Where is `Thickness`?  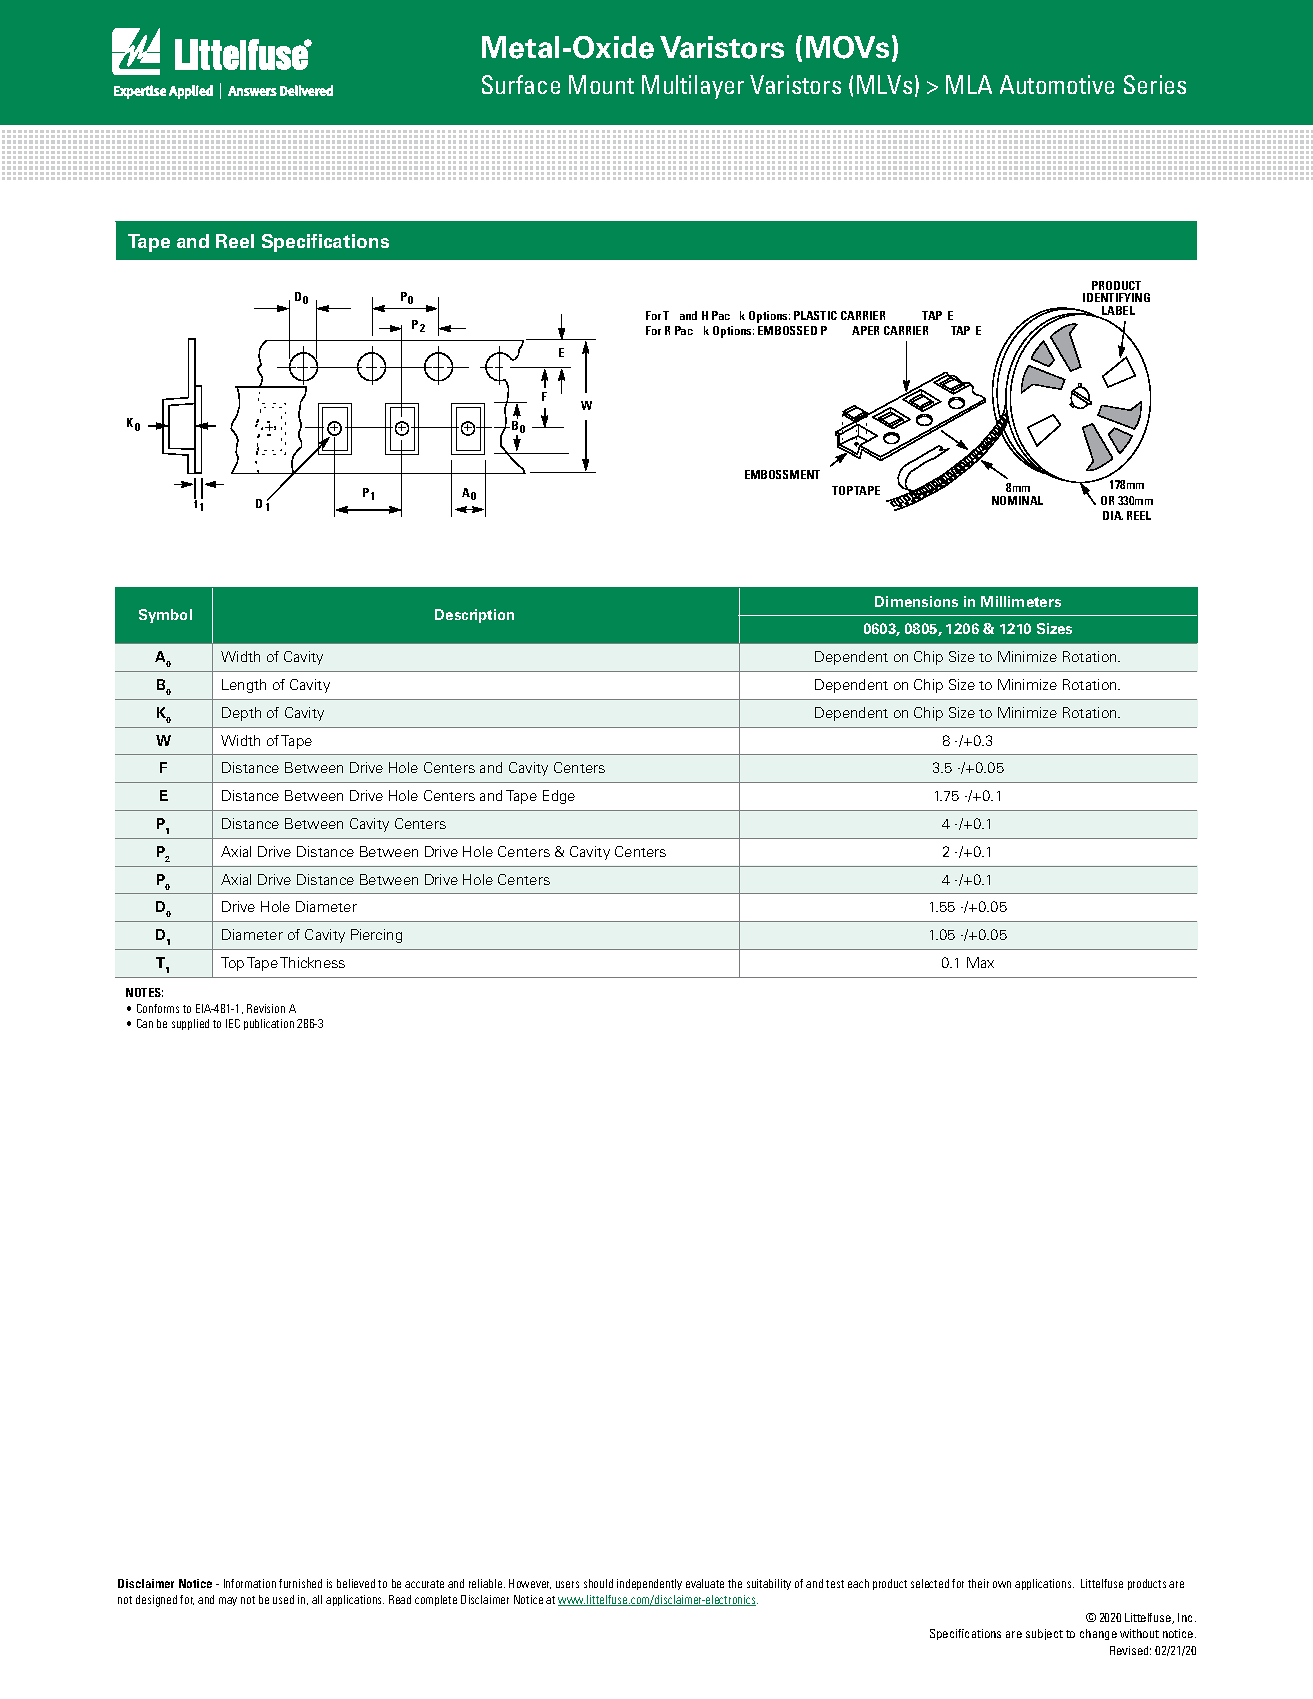
Thickness is located at coordinates (312, 962).
